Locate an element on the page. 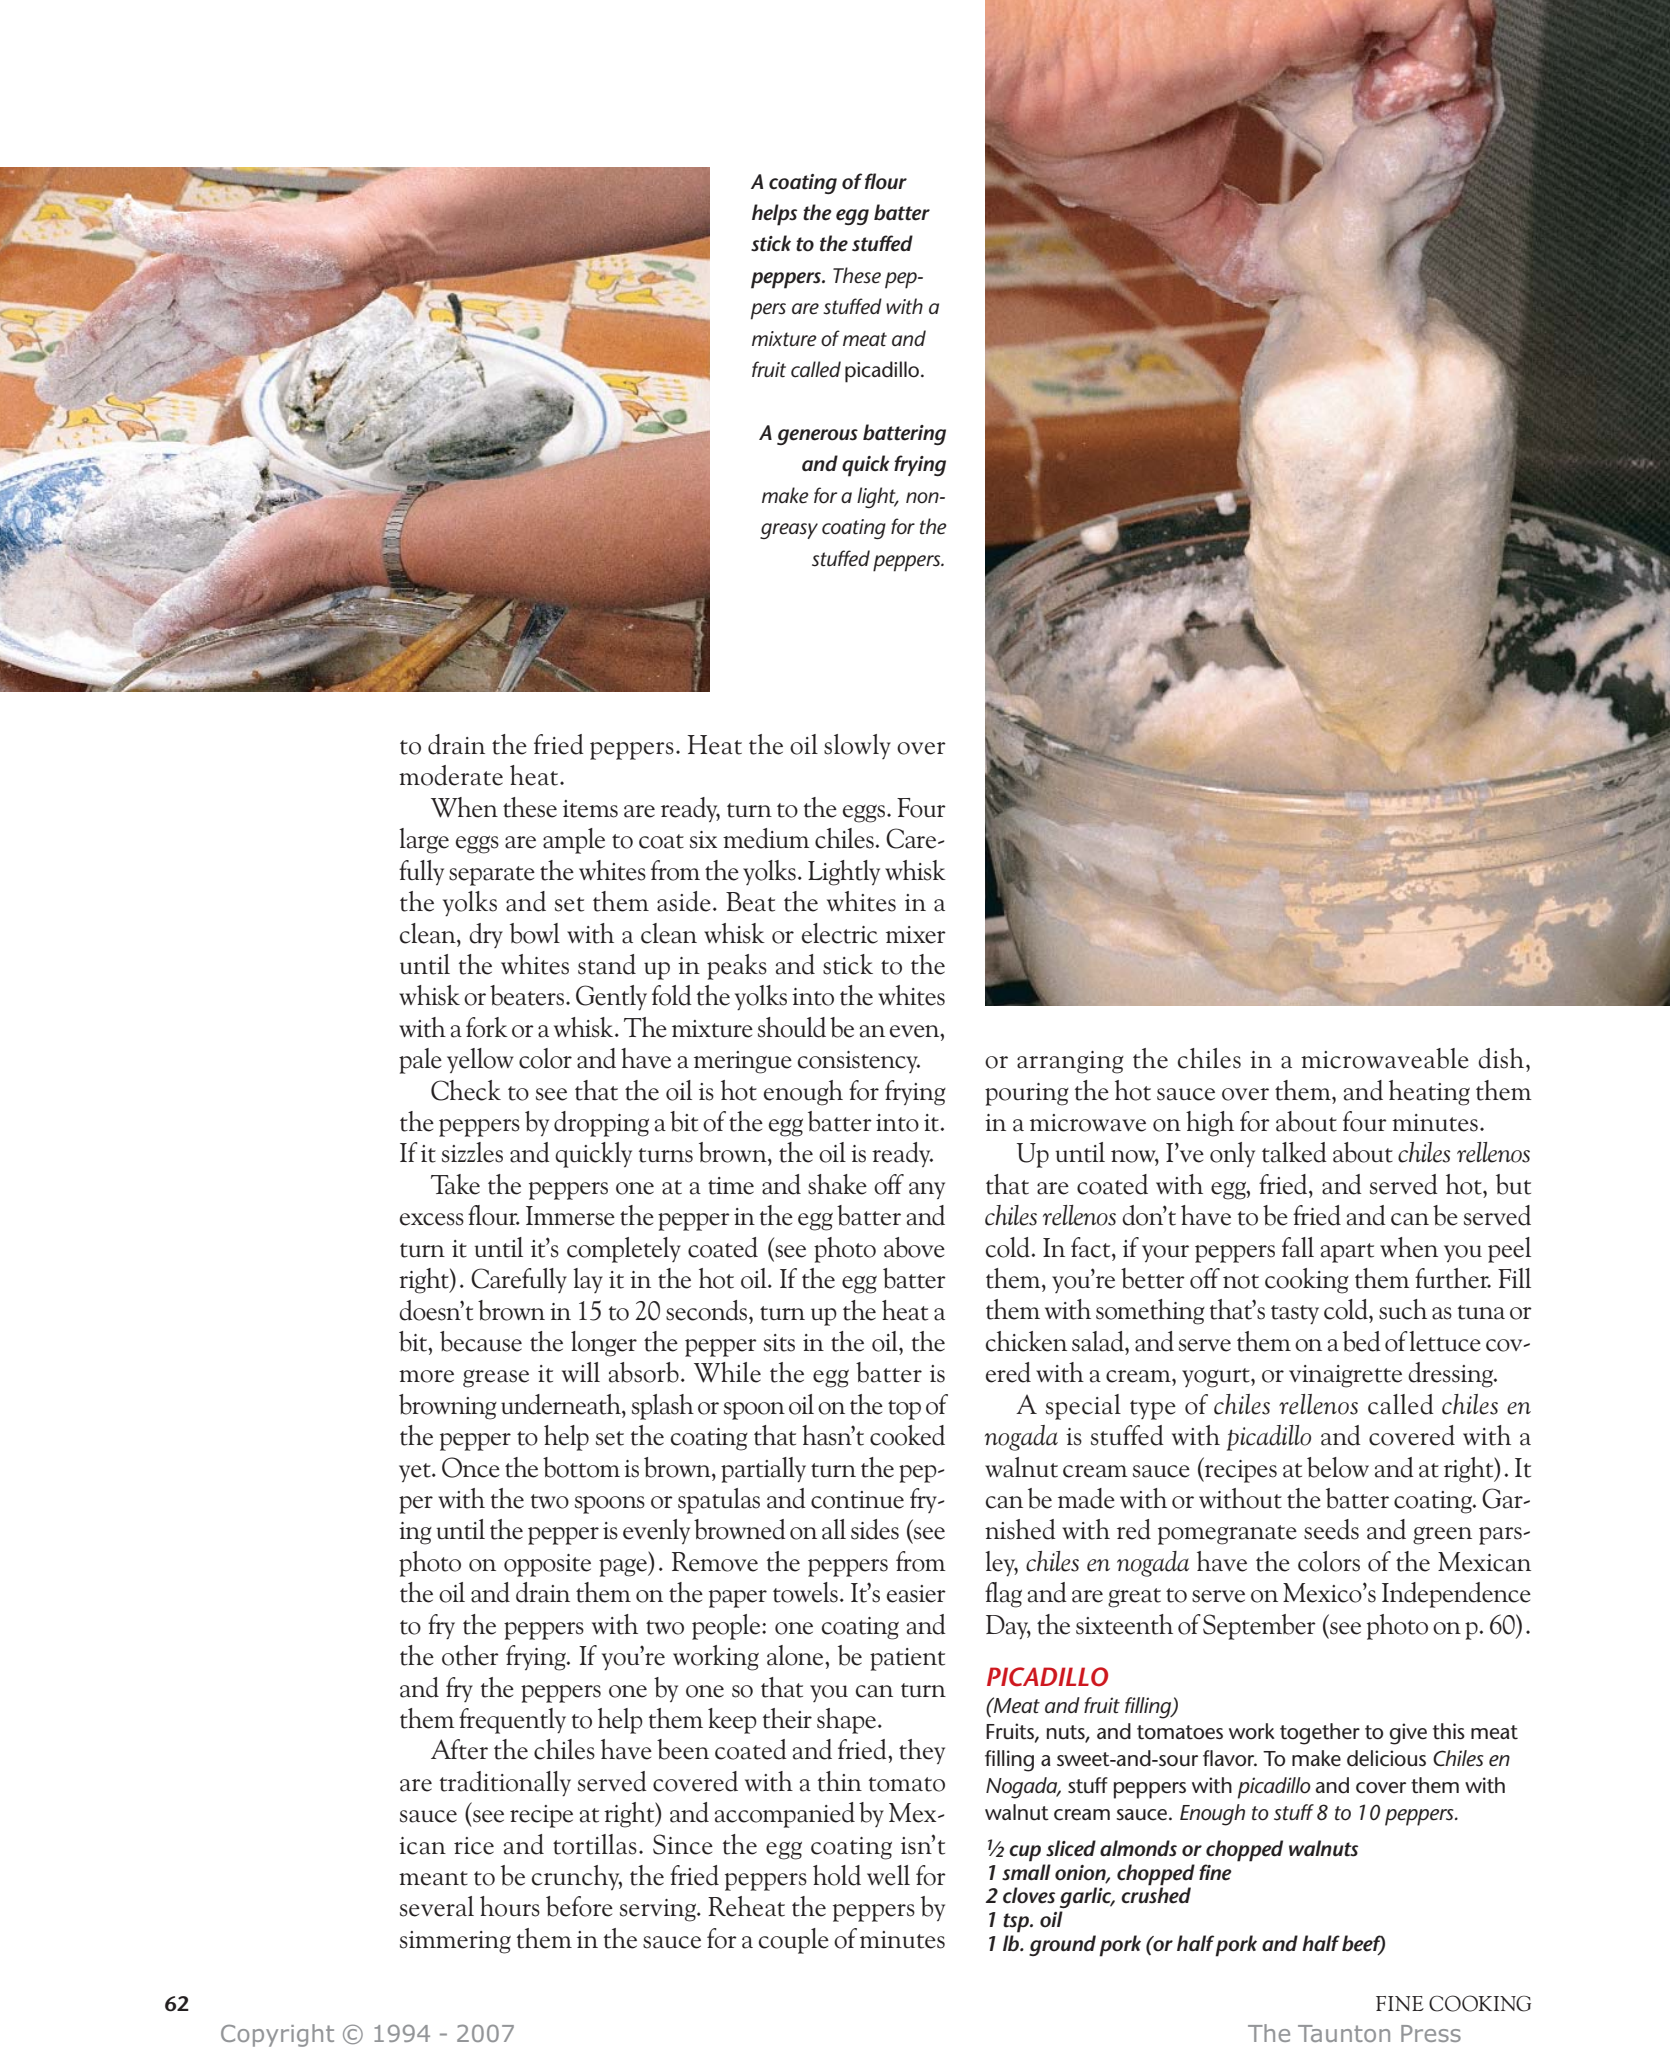 The height and width of the document is (2050, 1673). opposite is located at coordinates (547, 1565).
